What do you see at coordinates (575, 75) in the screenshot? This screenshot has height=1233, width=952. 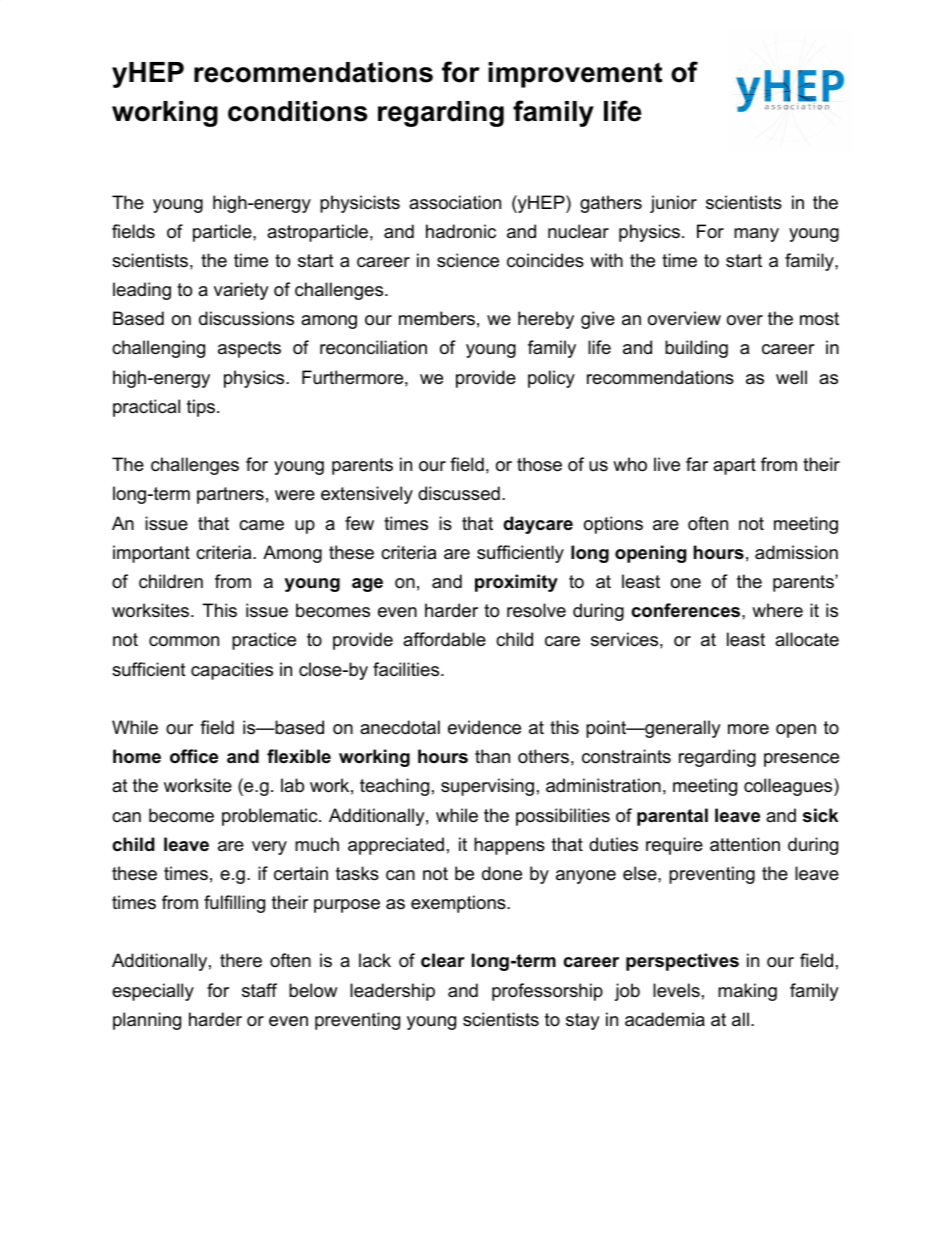 I see `improvement` at bounding box center [575, 75].
